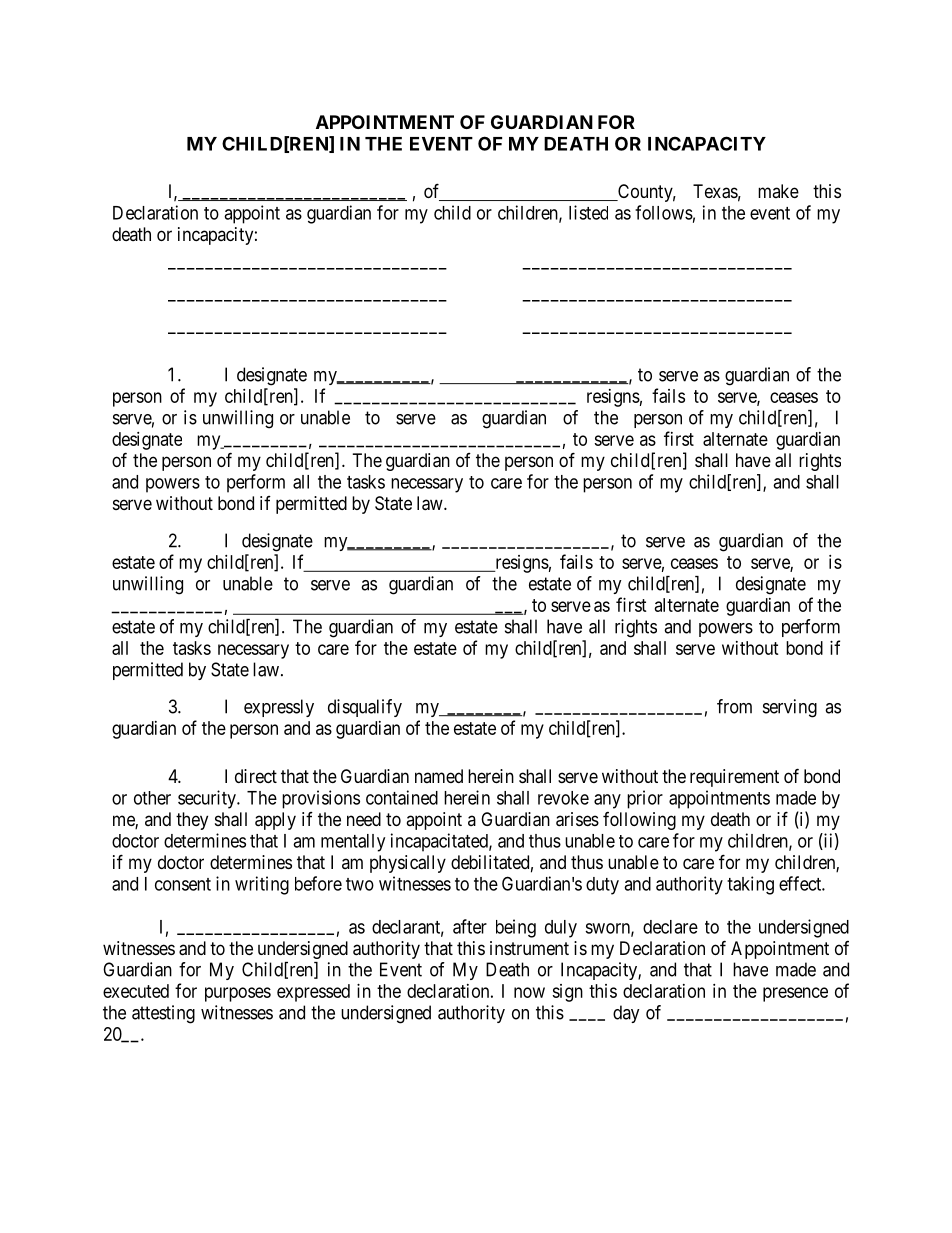 This screenshot has width=952, height=1233. Describe the element at coordinates (256, 776) in the screenshot. I see `direct` at that location.
